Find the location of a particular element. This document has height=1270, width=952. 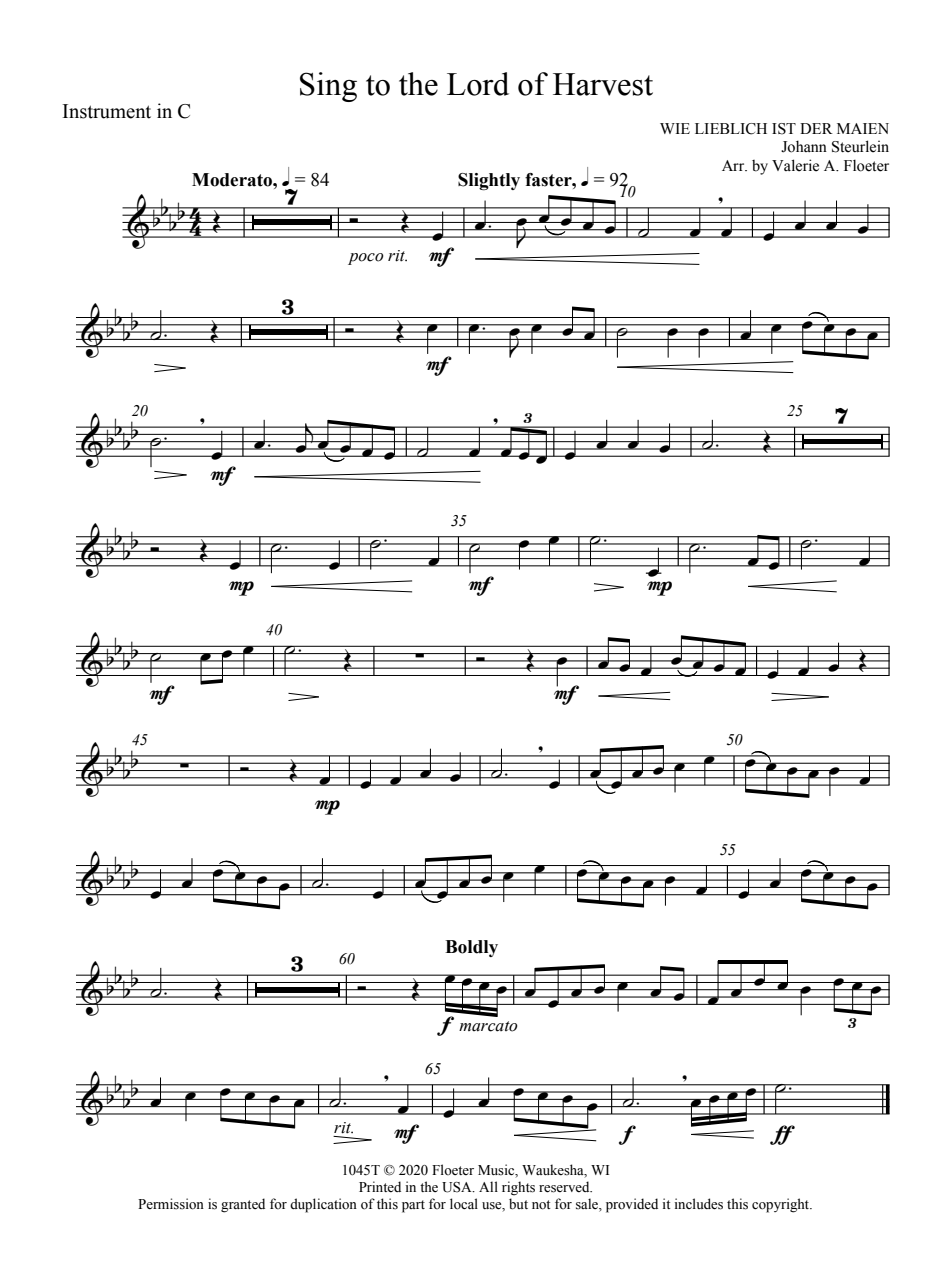

Lord is located at coordinates (478, 84).
